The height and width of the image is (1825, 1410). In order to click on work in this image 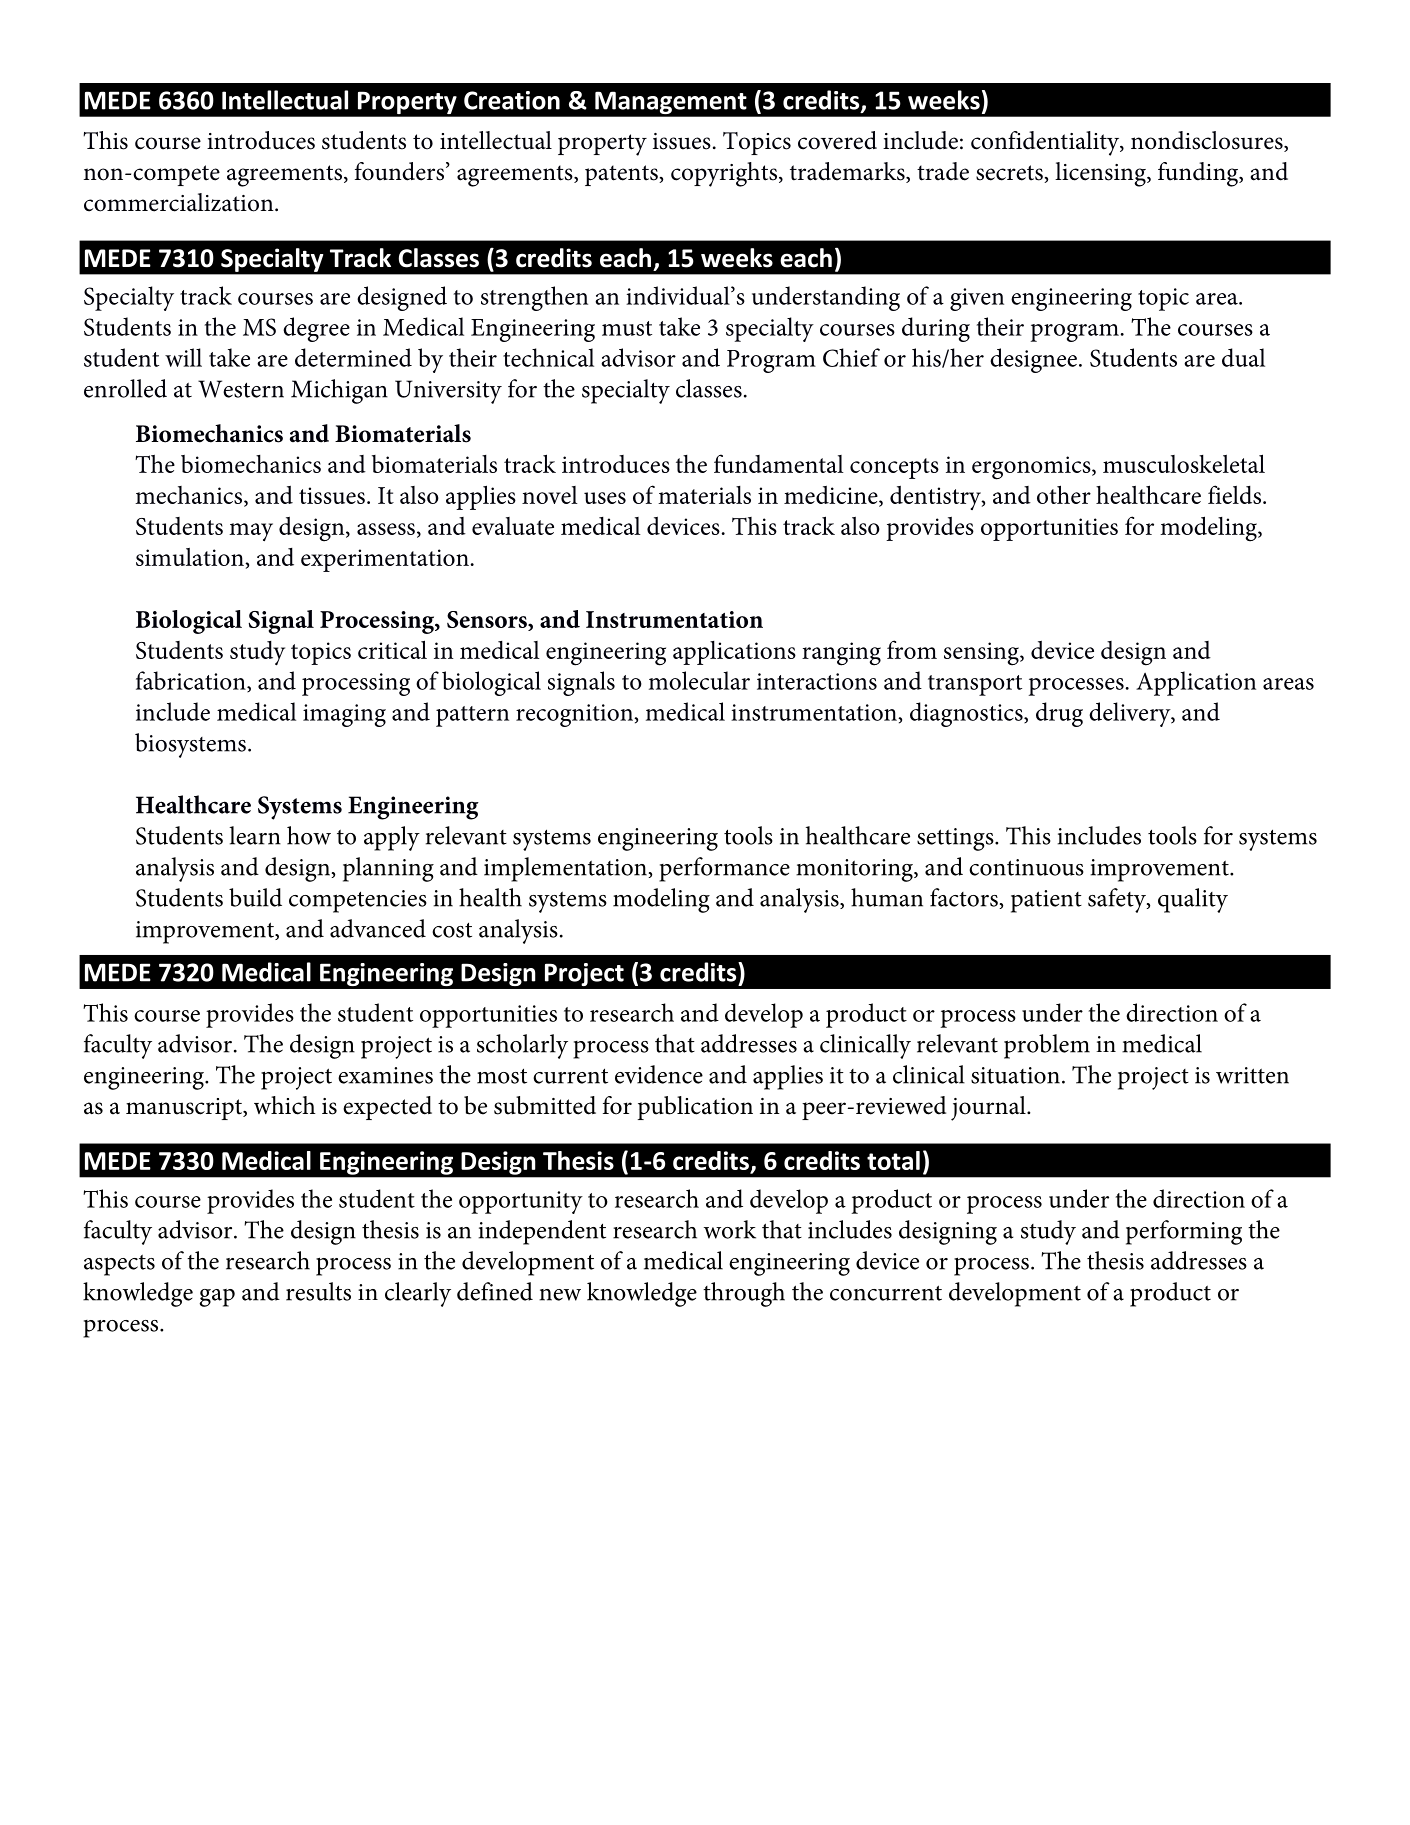, I will do `click(730, 1229)`.
